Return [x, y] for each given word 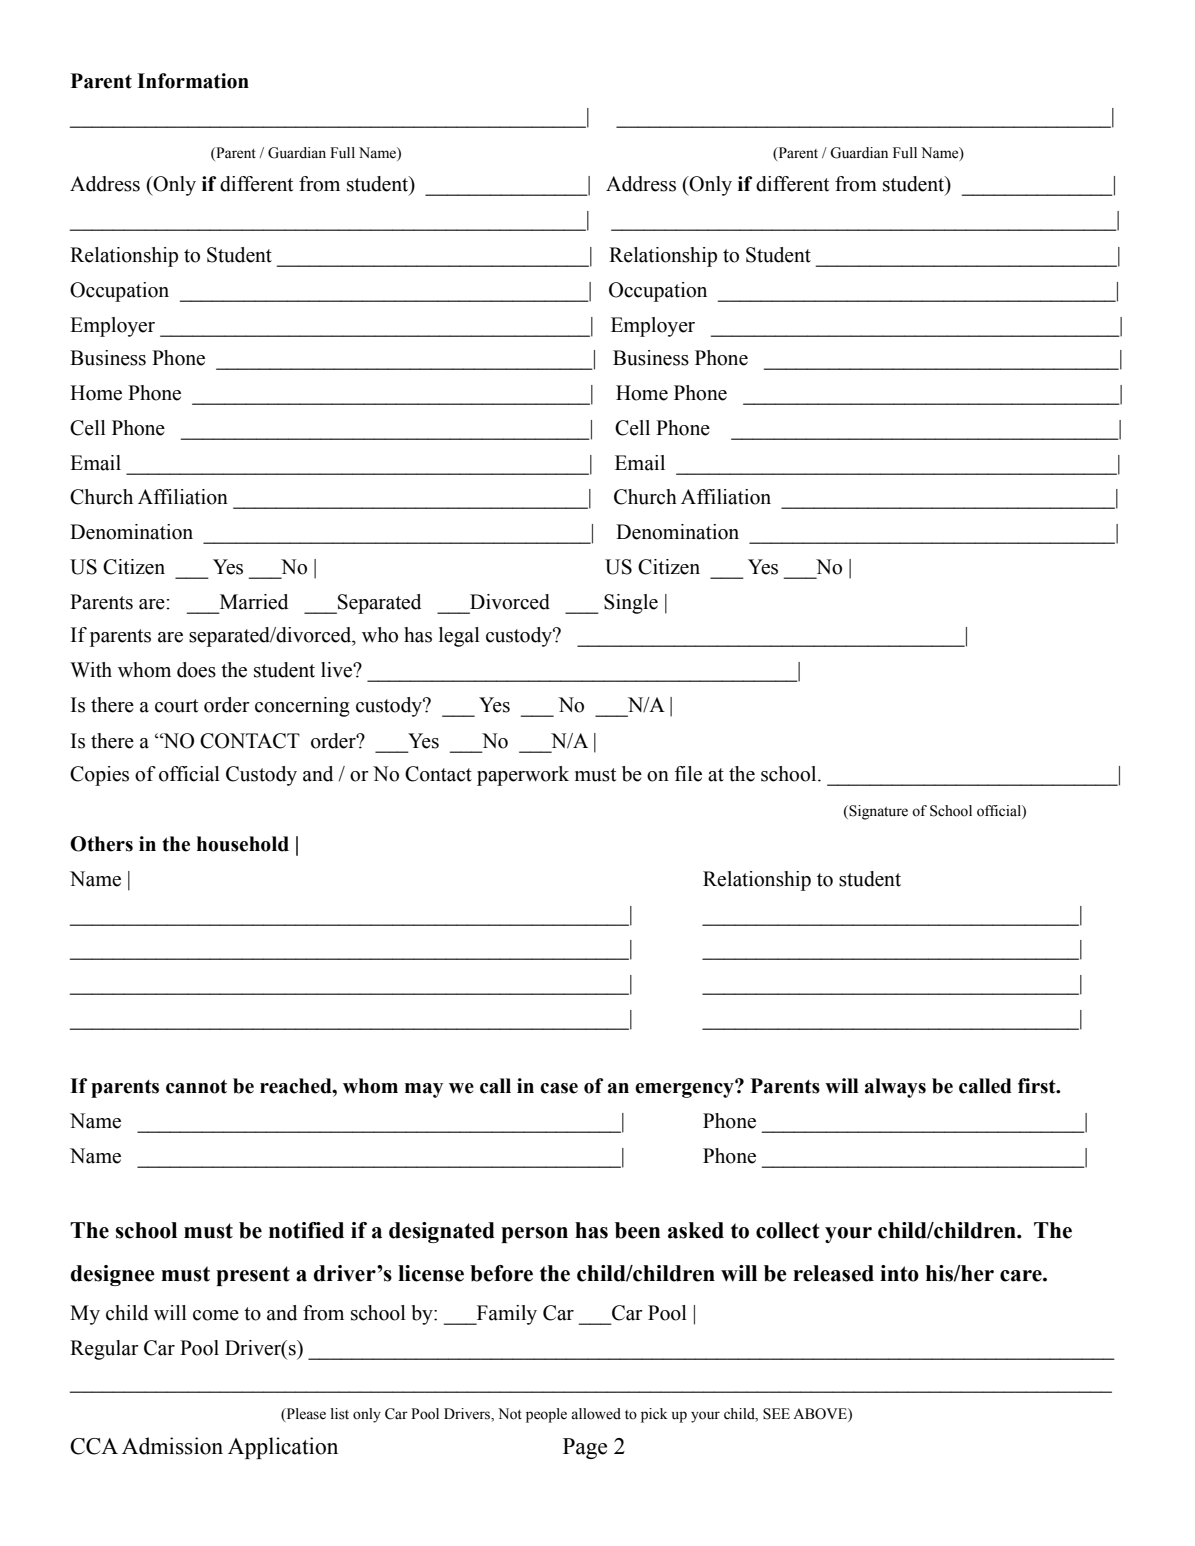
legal [459, 637]
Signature [877, 812]
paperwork [523, 776]
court [176, 706]
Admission [172, 1446]
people [546, 1415]
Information [193, 81]
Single [631, 604]
